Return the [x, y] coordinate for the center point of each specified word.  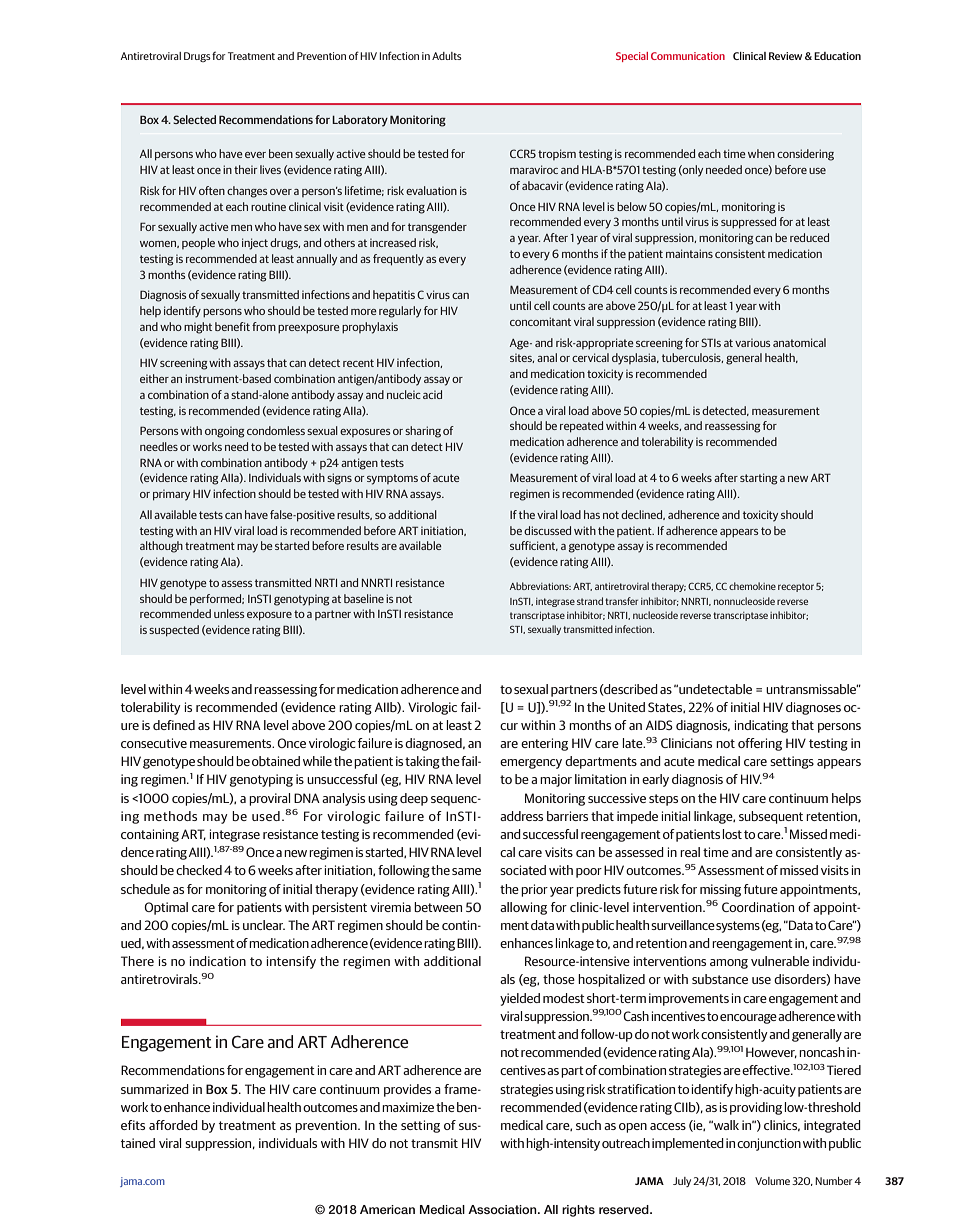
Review [785, 56]
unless [229, 613]
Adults [447, 56]
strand [590, 601]
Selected [194, 119]
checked [199, 870]
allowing [523, 908]
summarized [155, 1089]
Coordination [758, 907]
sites [522, 358]
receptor [796, 587]
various [752, 342]
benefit [232, 326]
